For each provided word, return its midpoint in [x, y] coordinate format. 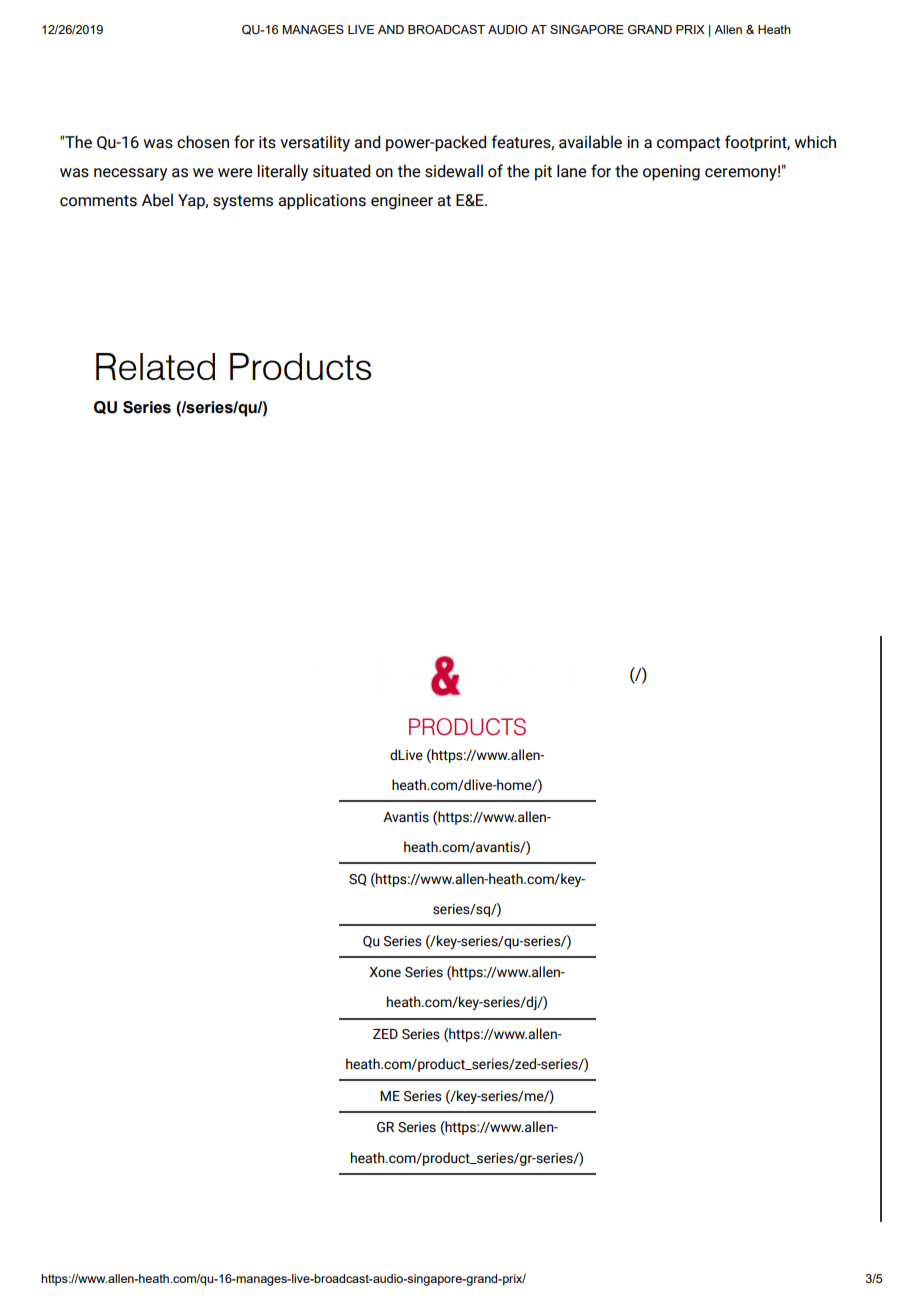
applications [322, 201]
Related [155, 366]
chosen [203, 142]
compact [689, 144]
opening [671, 173]
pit [543, 173]
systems [243, 202]
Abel [157, 200]
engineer [402, 202]
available [590, 142]
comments [98, 201]
